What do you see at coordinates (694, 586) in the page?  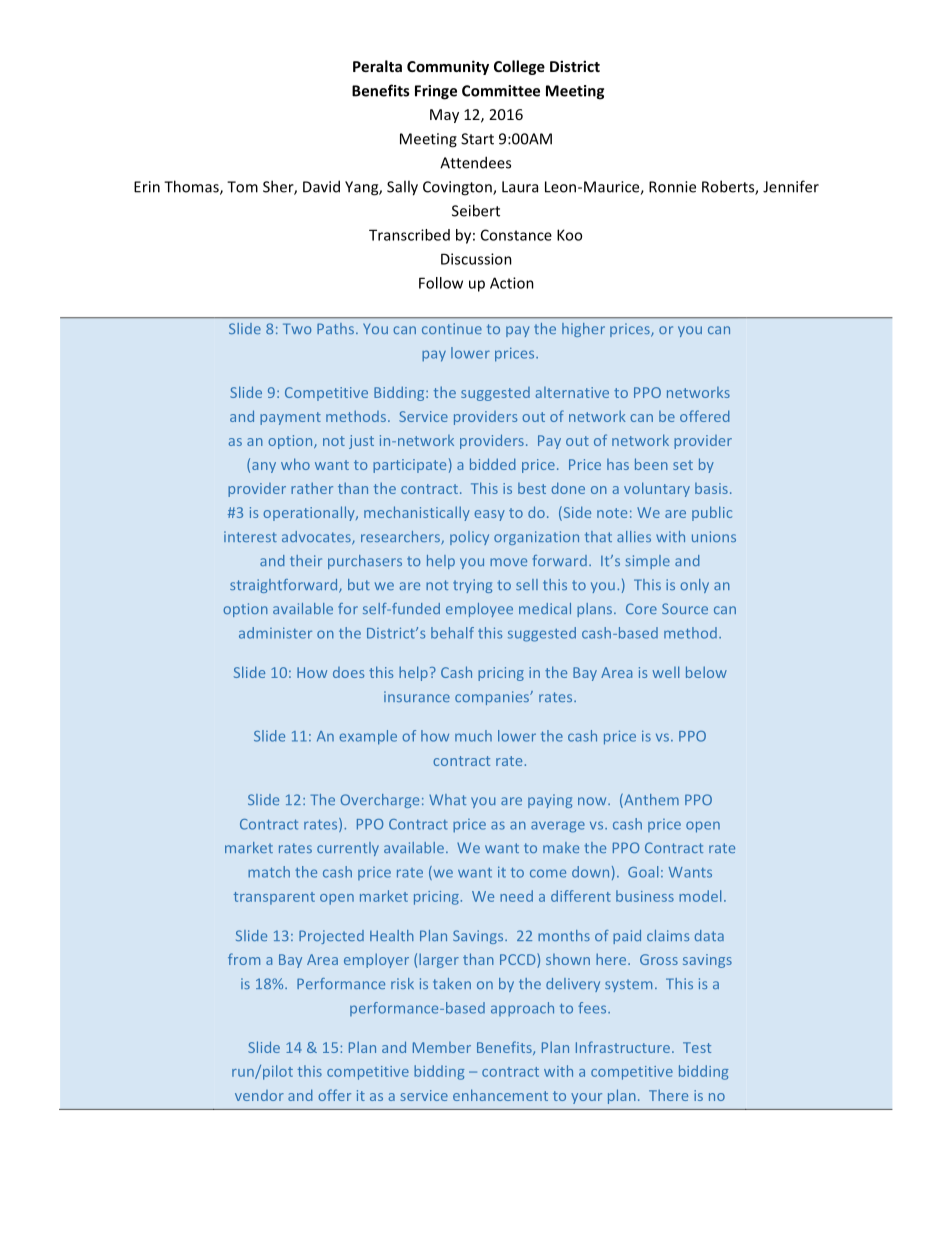 I see `only` at bounding box center [694, 586].
